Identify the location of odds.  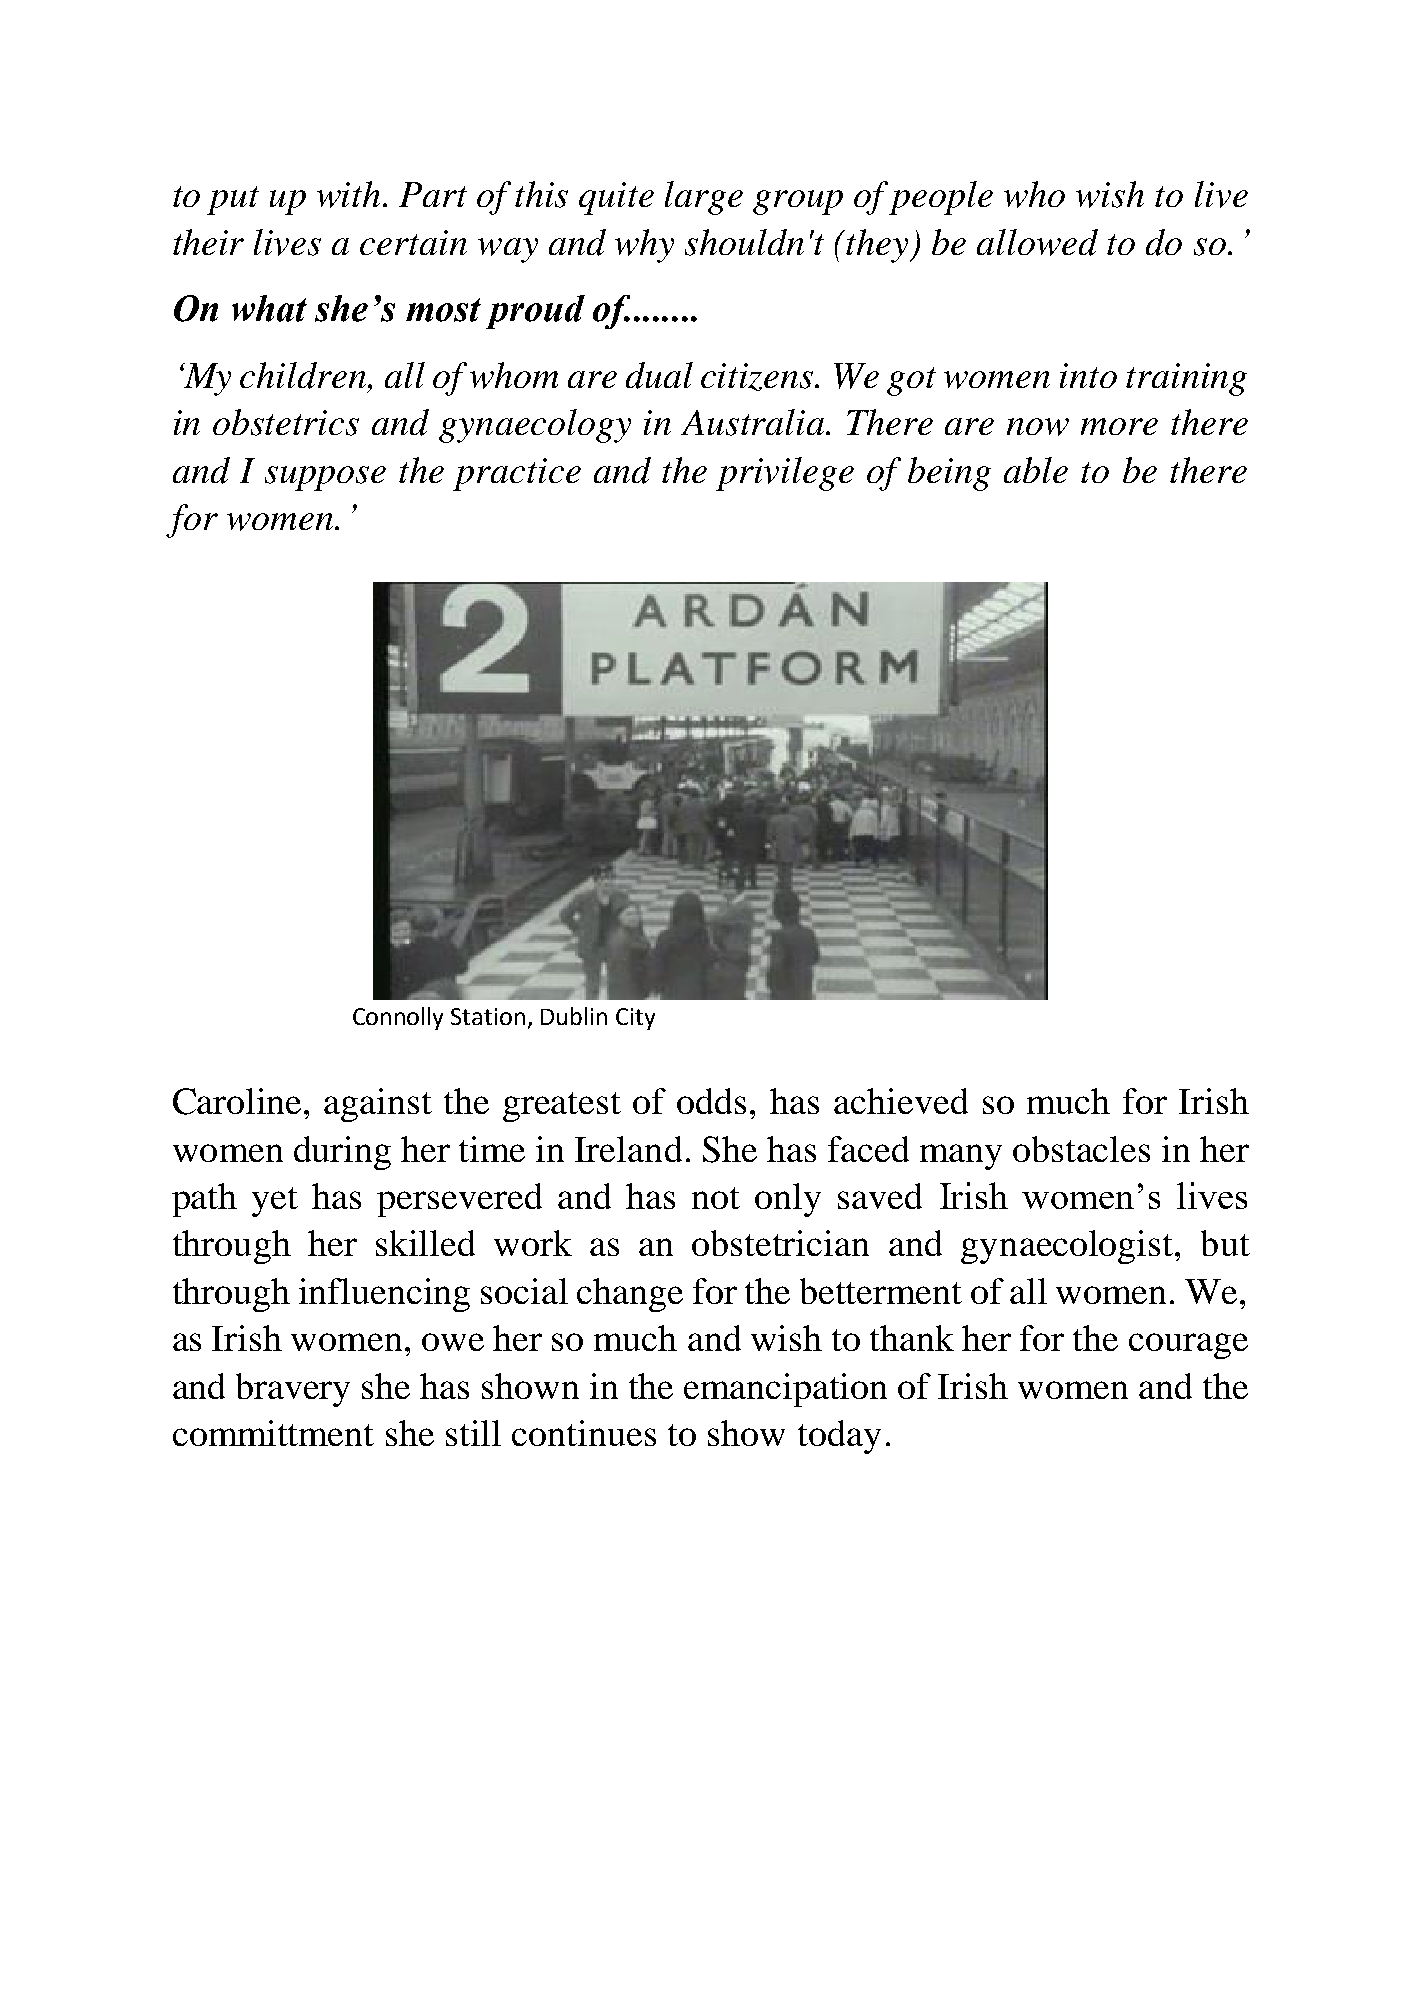
(711, 1101).
